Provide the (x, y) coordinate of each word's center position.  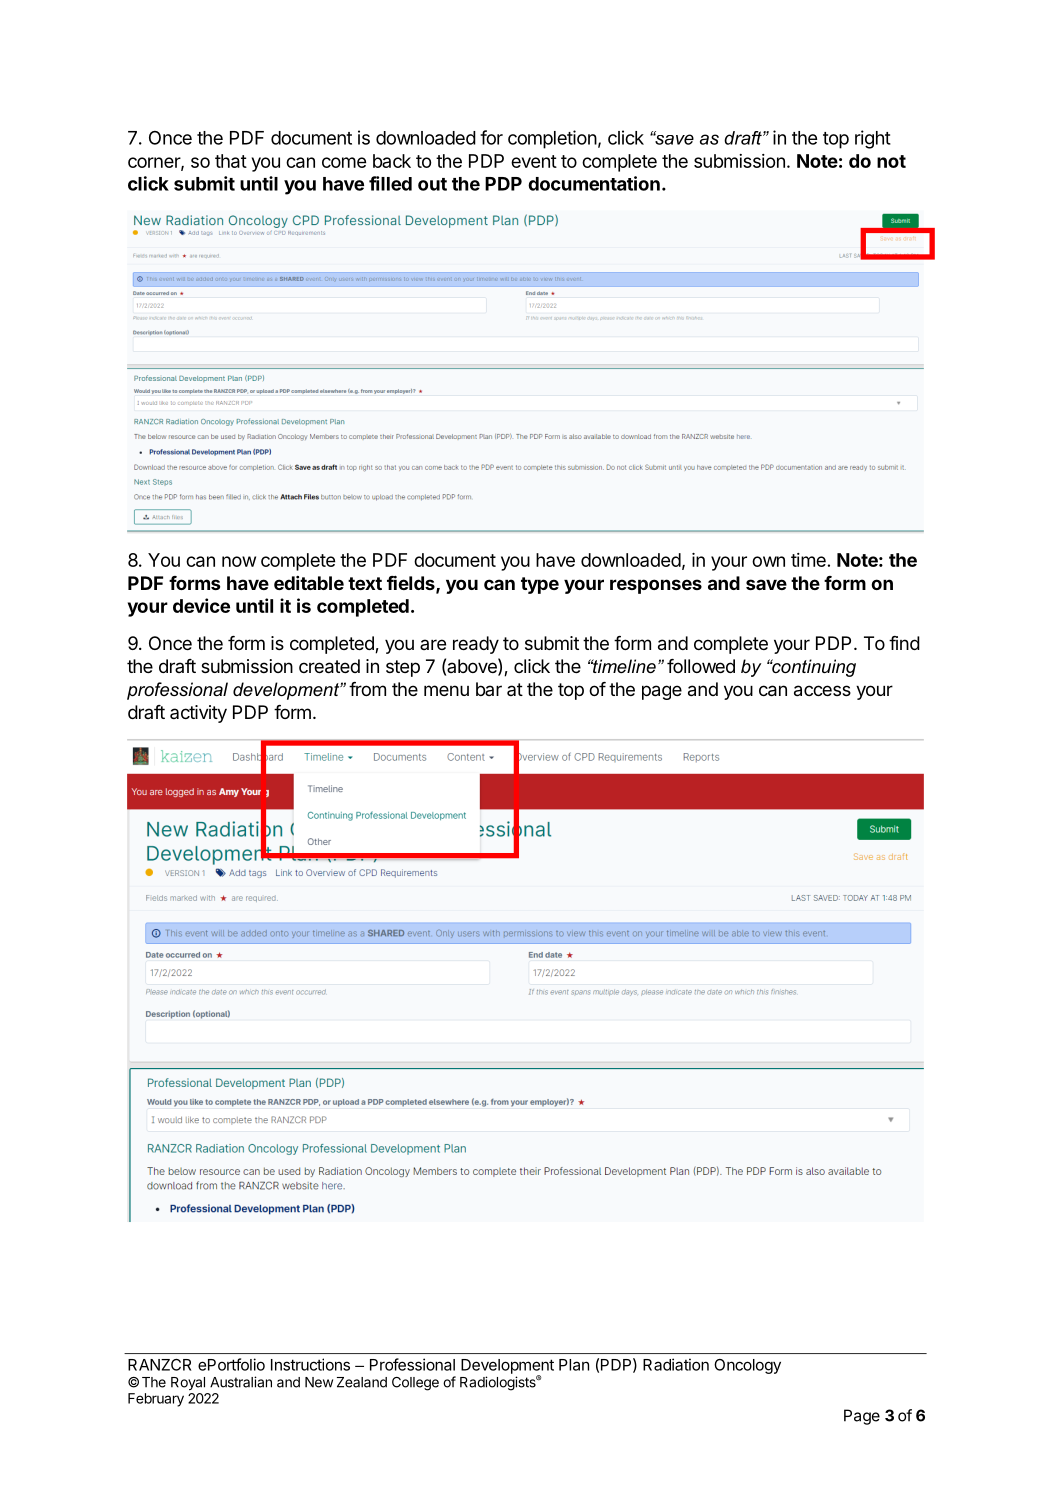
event (534, 161)
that (231, 161)
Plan (574, 1365)
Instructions (310, 1364)
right (873, 139)
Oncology (747, 1366)
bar (489, 689)
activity (198, 714)
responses (656, 586)
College (415, 1384)
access (822, 691)
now (239, 561)
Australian (241, 1382)
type (540, 585)
